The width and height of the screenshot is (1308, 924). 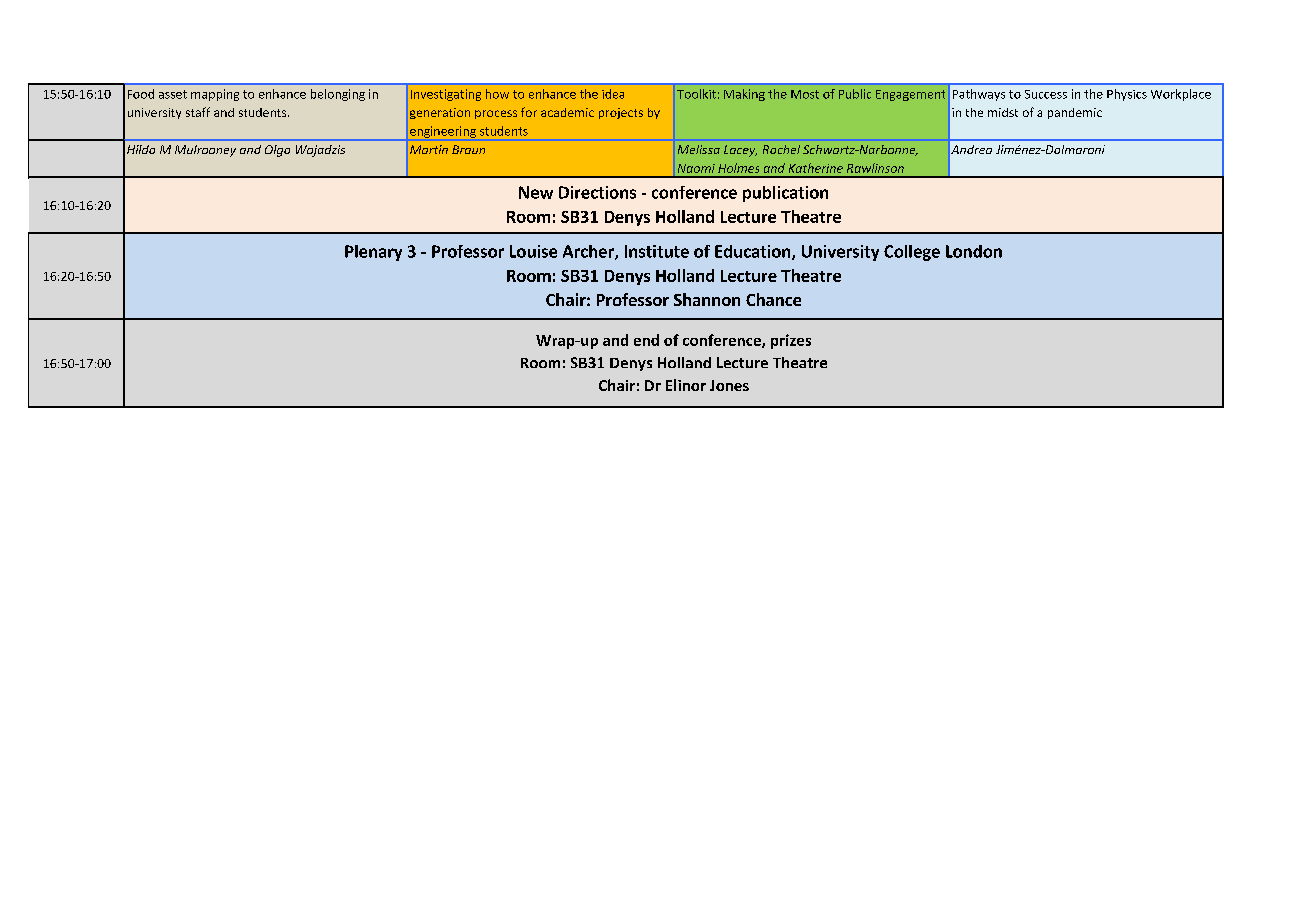 What do you see at coordinates (699, 149) in the screenshot?
I see `Melissa` at bounding box center [699, 149].
